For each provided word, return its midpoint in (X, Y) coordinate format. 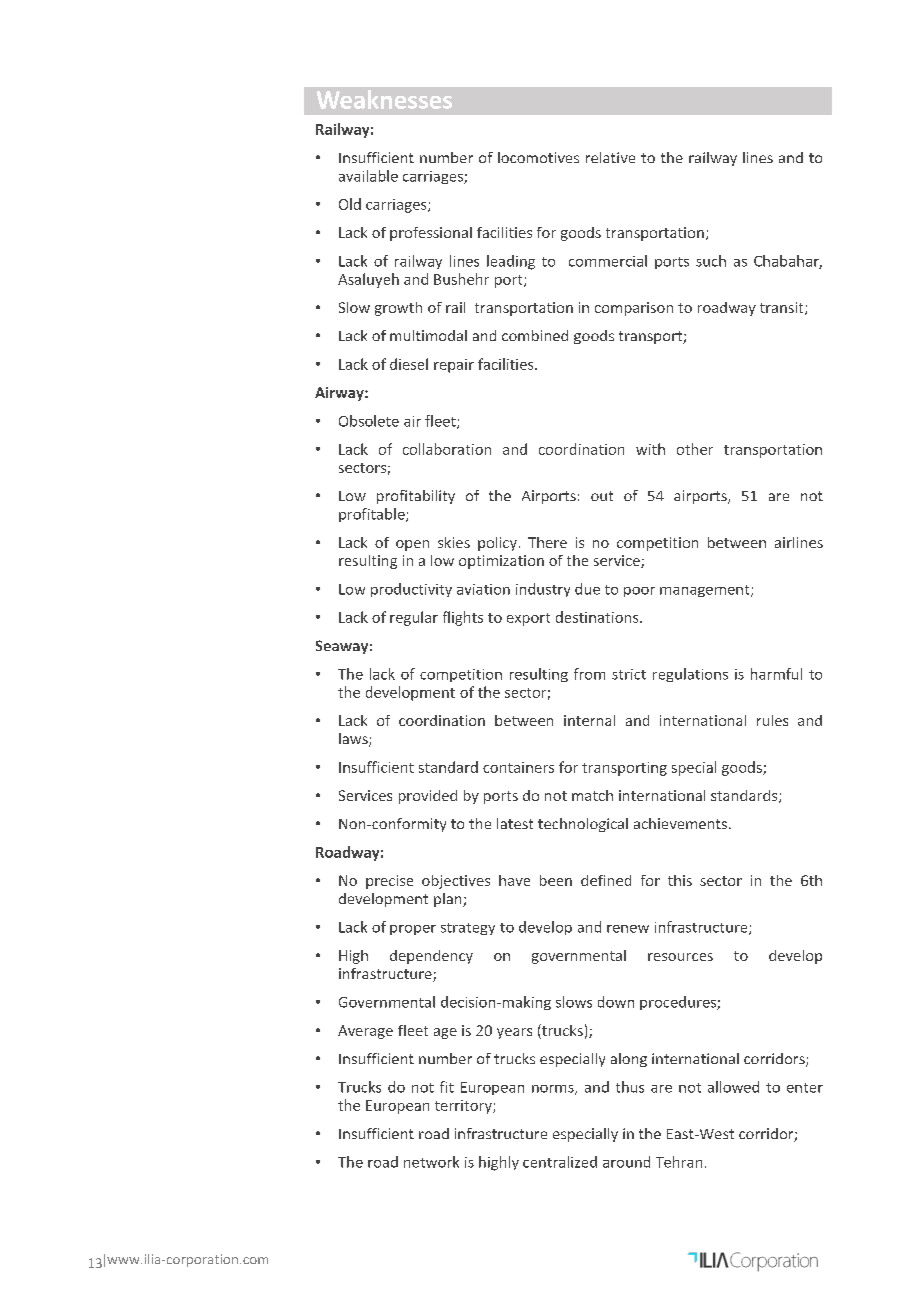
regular (414, 618)
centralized (560, 1162)
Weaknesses (384, 99)
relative (610, 157)
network (431, 1162)
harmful (776, 674)
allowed (733, 1087)
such (711, 261)
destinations (598, 617)
